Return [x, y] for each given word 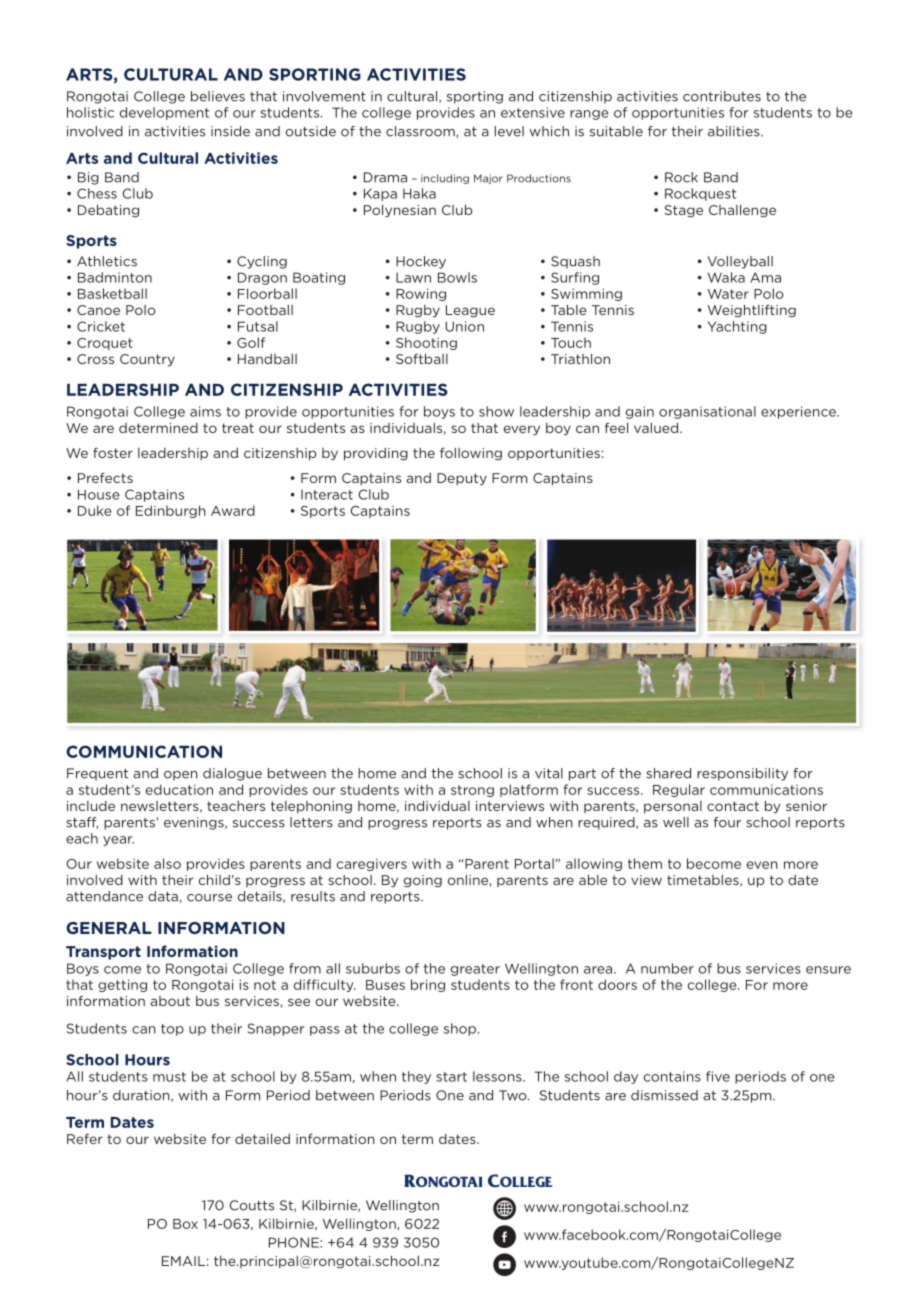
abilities [735, 131]
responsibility [742, 774]
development [164, 113]
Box [185, 1224]
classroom [421, 132]
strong [472, 791]
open [181, 776]
